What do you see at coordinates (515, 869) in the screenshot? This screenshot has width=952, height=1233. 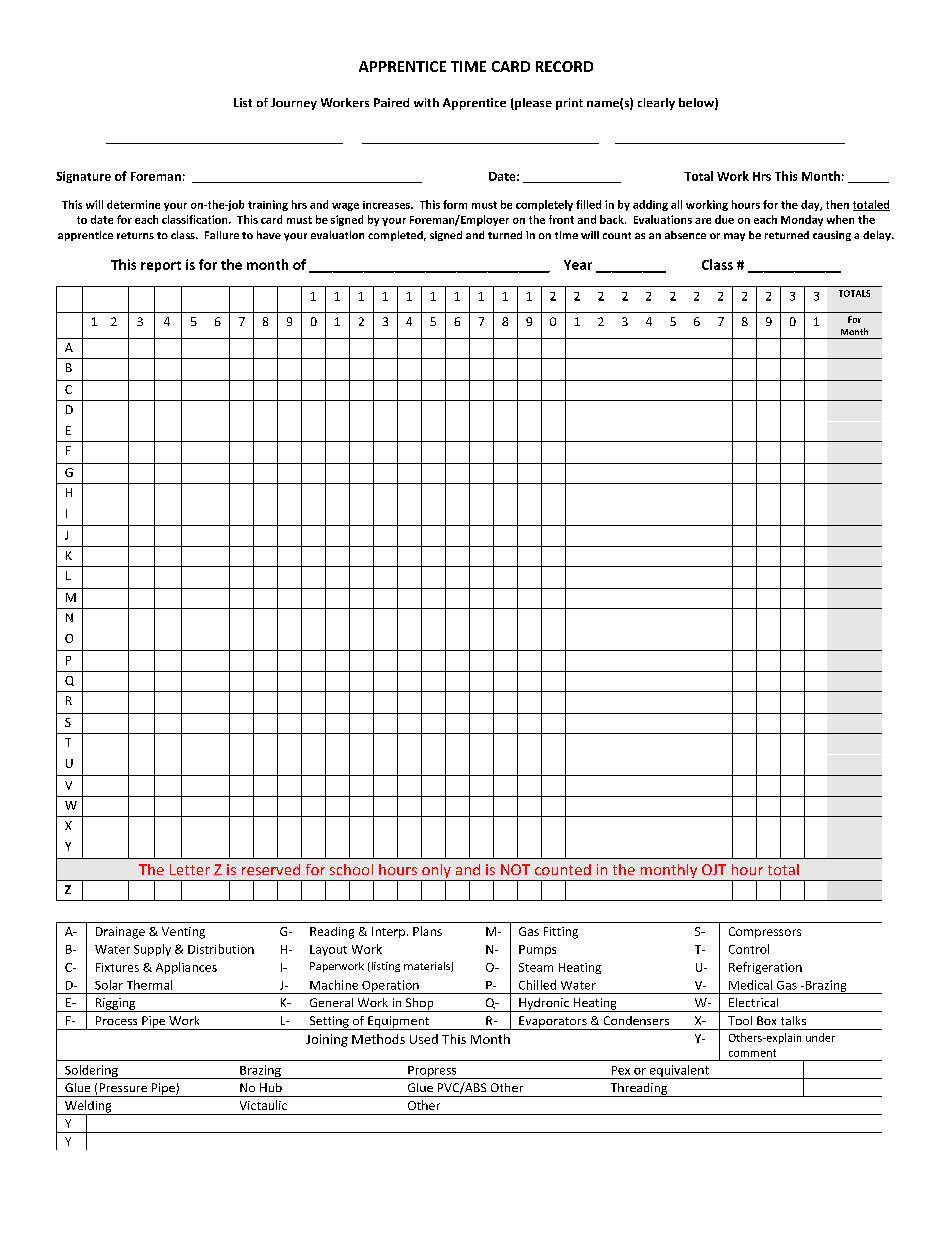 I see `NOT` at bounding box center [515, 869].
